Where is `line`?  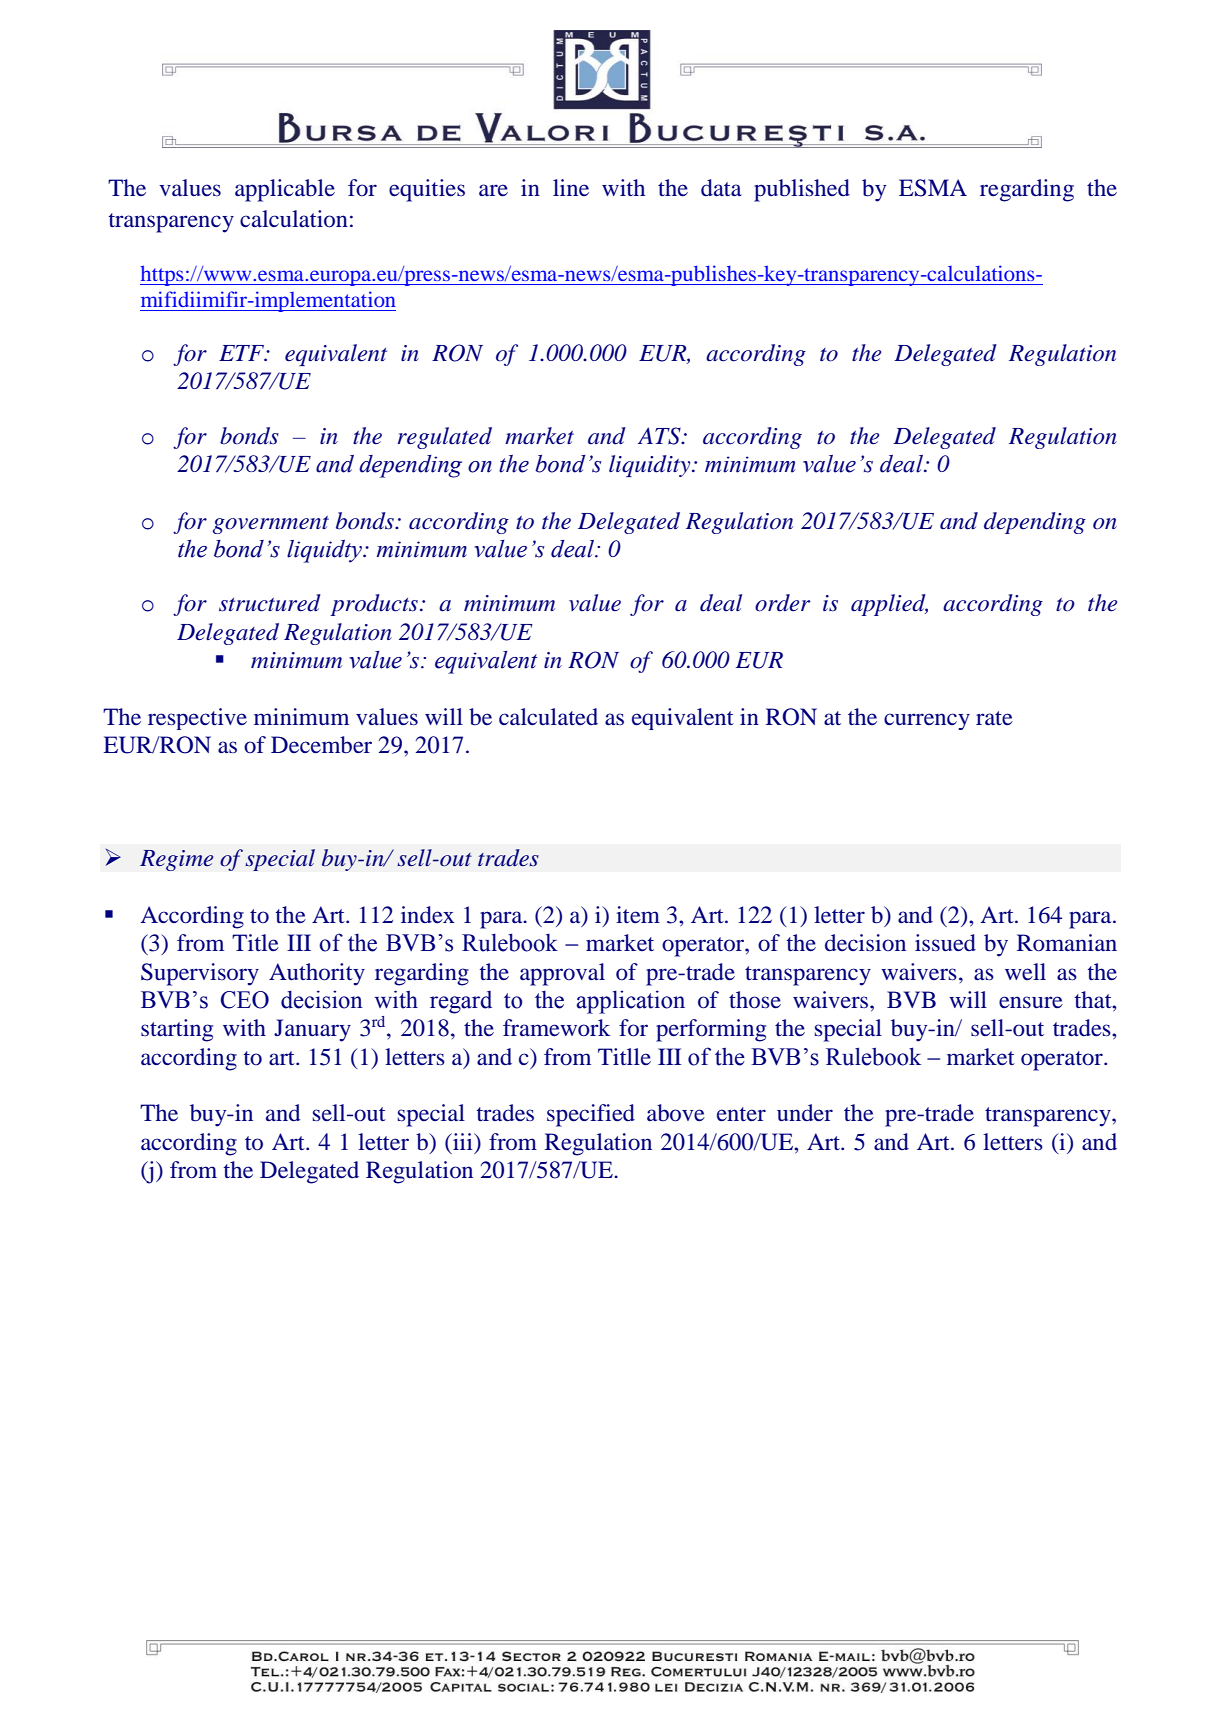 line is located at coordinates (571, 188).
